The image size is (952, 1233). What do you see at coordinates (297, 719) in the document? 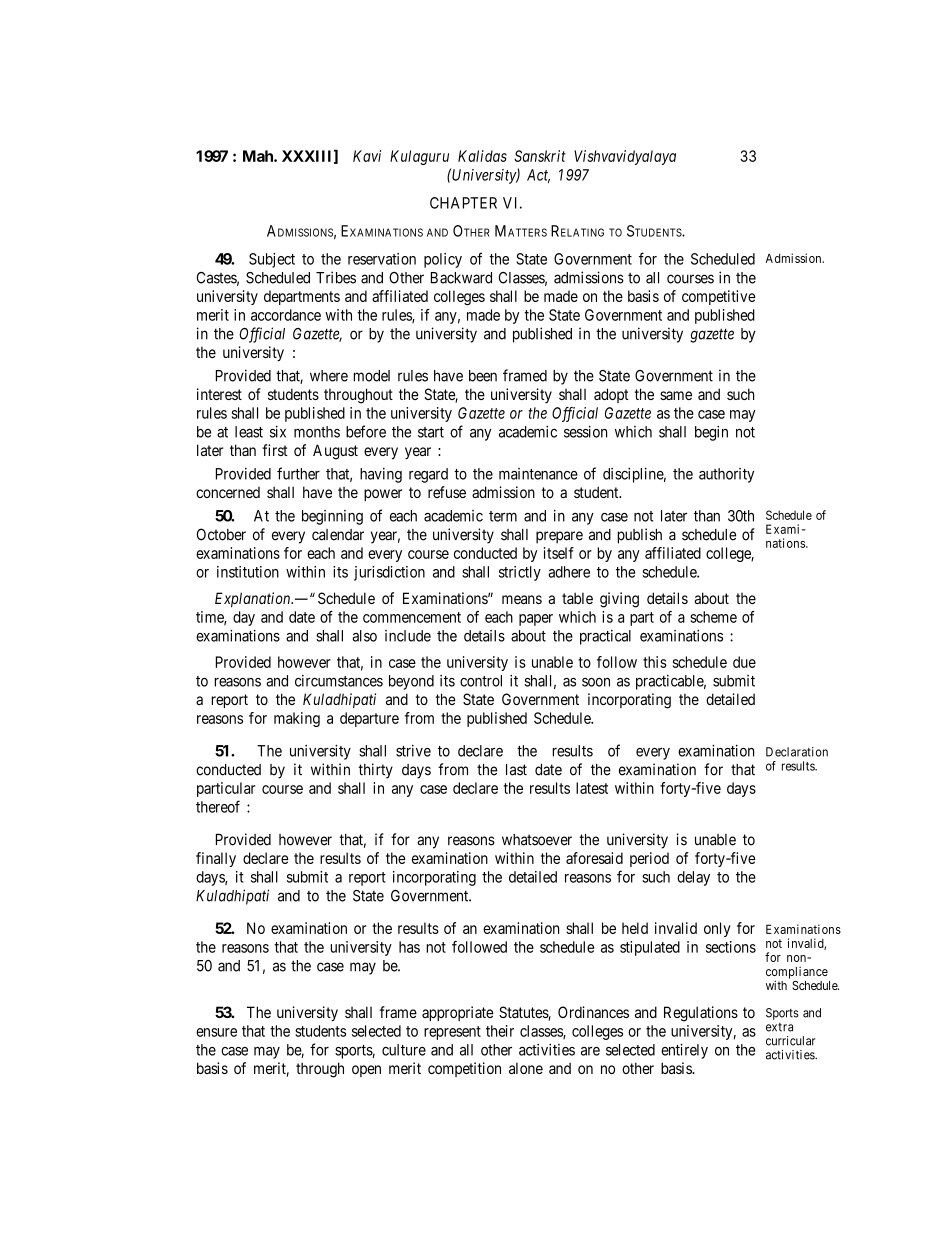
I see `making` at bounding box center [297, 719].
